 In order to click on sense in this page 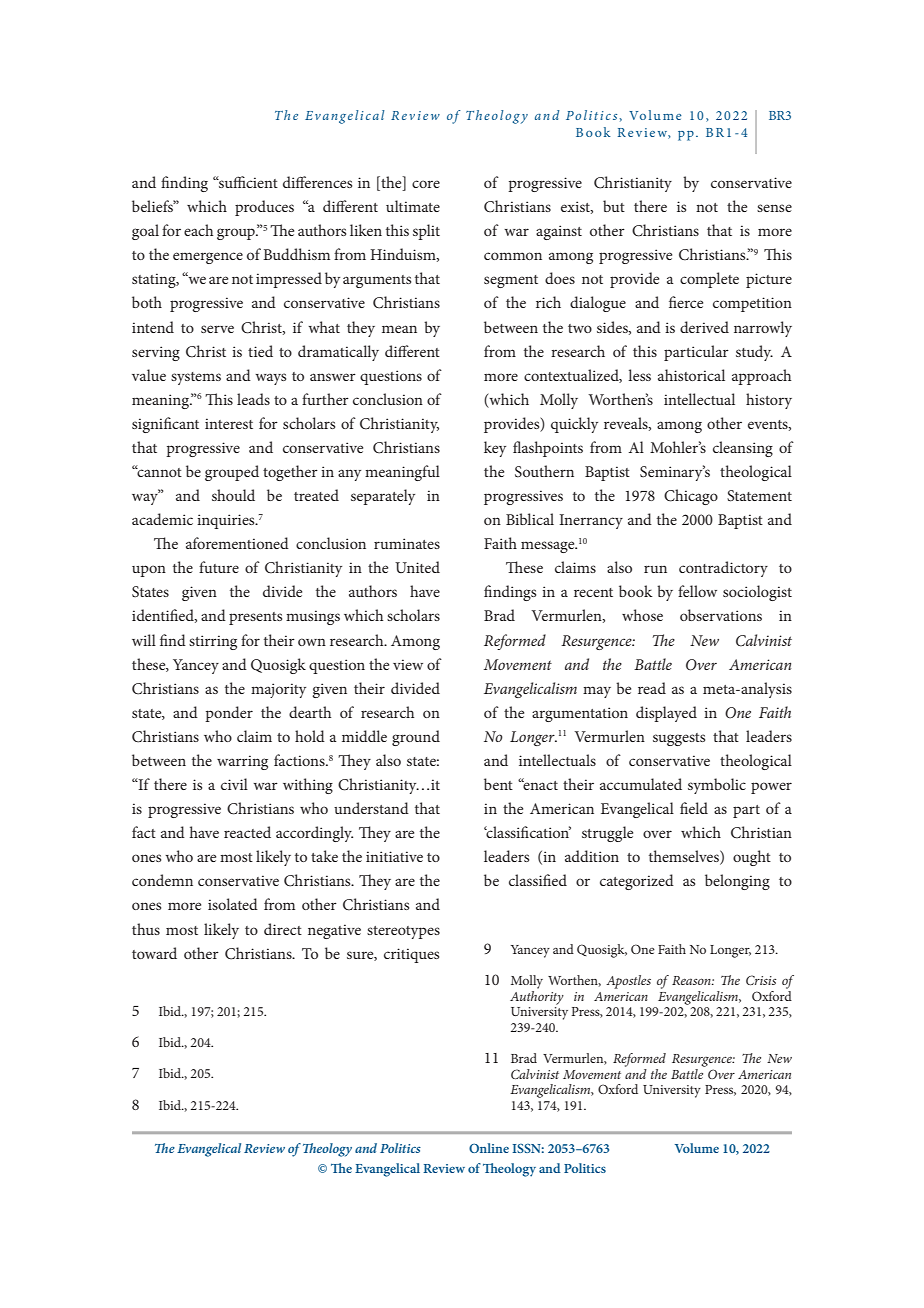, I will do `click(774, 208)`.
